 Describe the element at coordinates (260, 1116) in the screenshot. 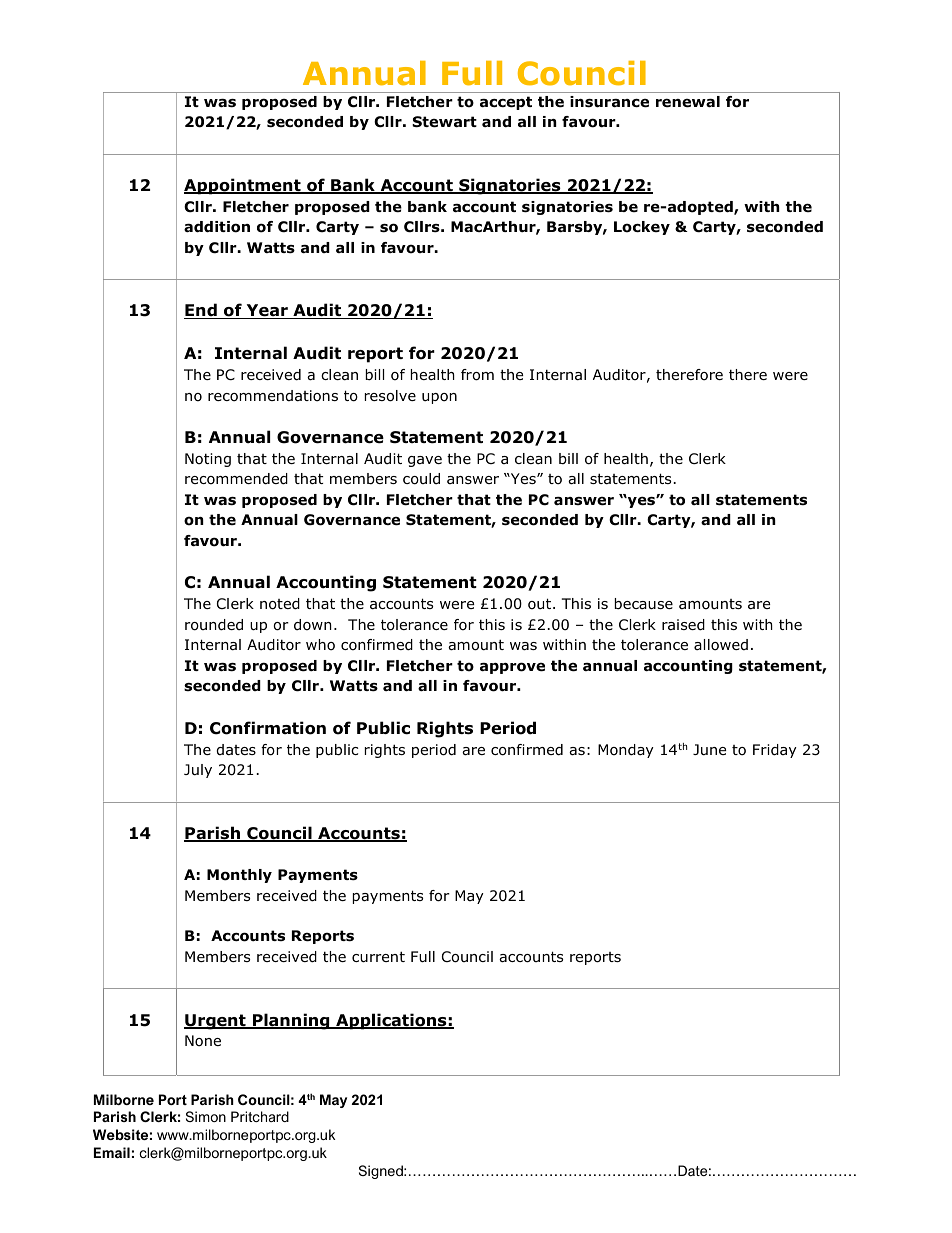

I see `Pritchard` at that location.
